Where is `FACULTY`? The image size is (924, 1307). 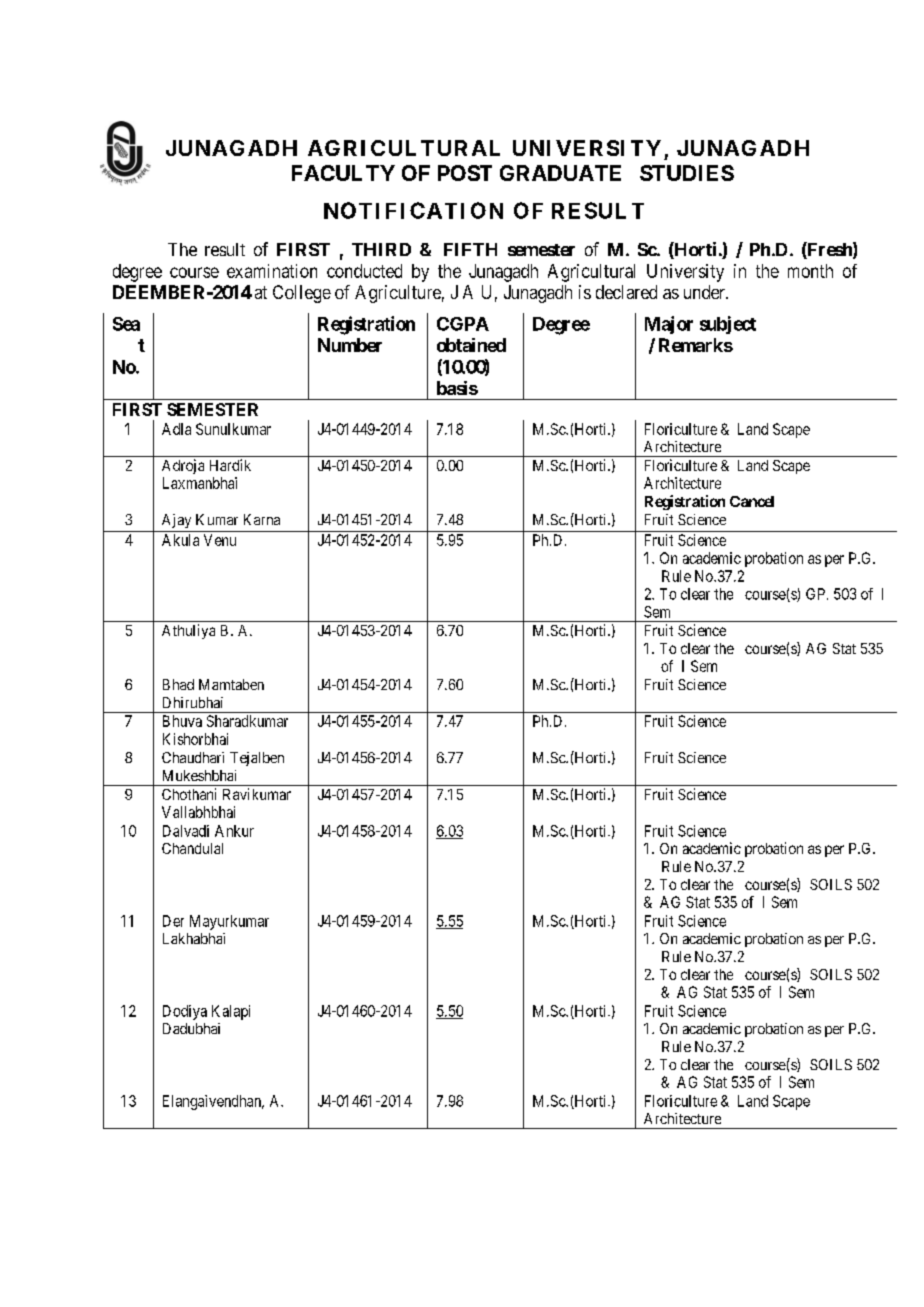
FACULTY is located at coordinates (343, 173).
